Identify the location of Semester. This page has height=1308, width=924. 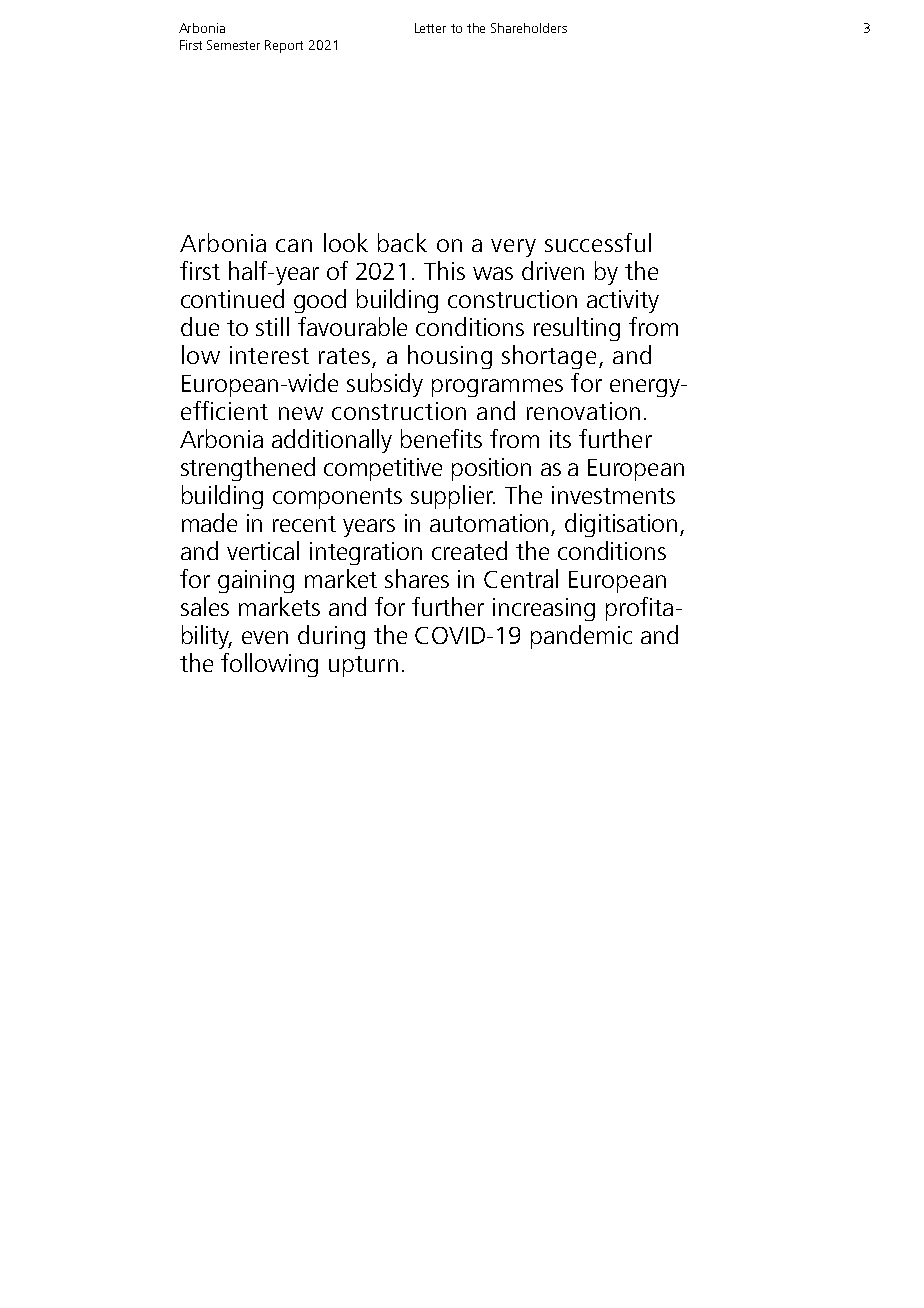
(233, 45).
